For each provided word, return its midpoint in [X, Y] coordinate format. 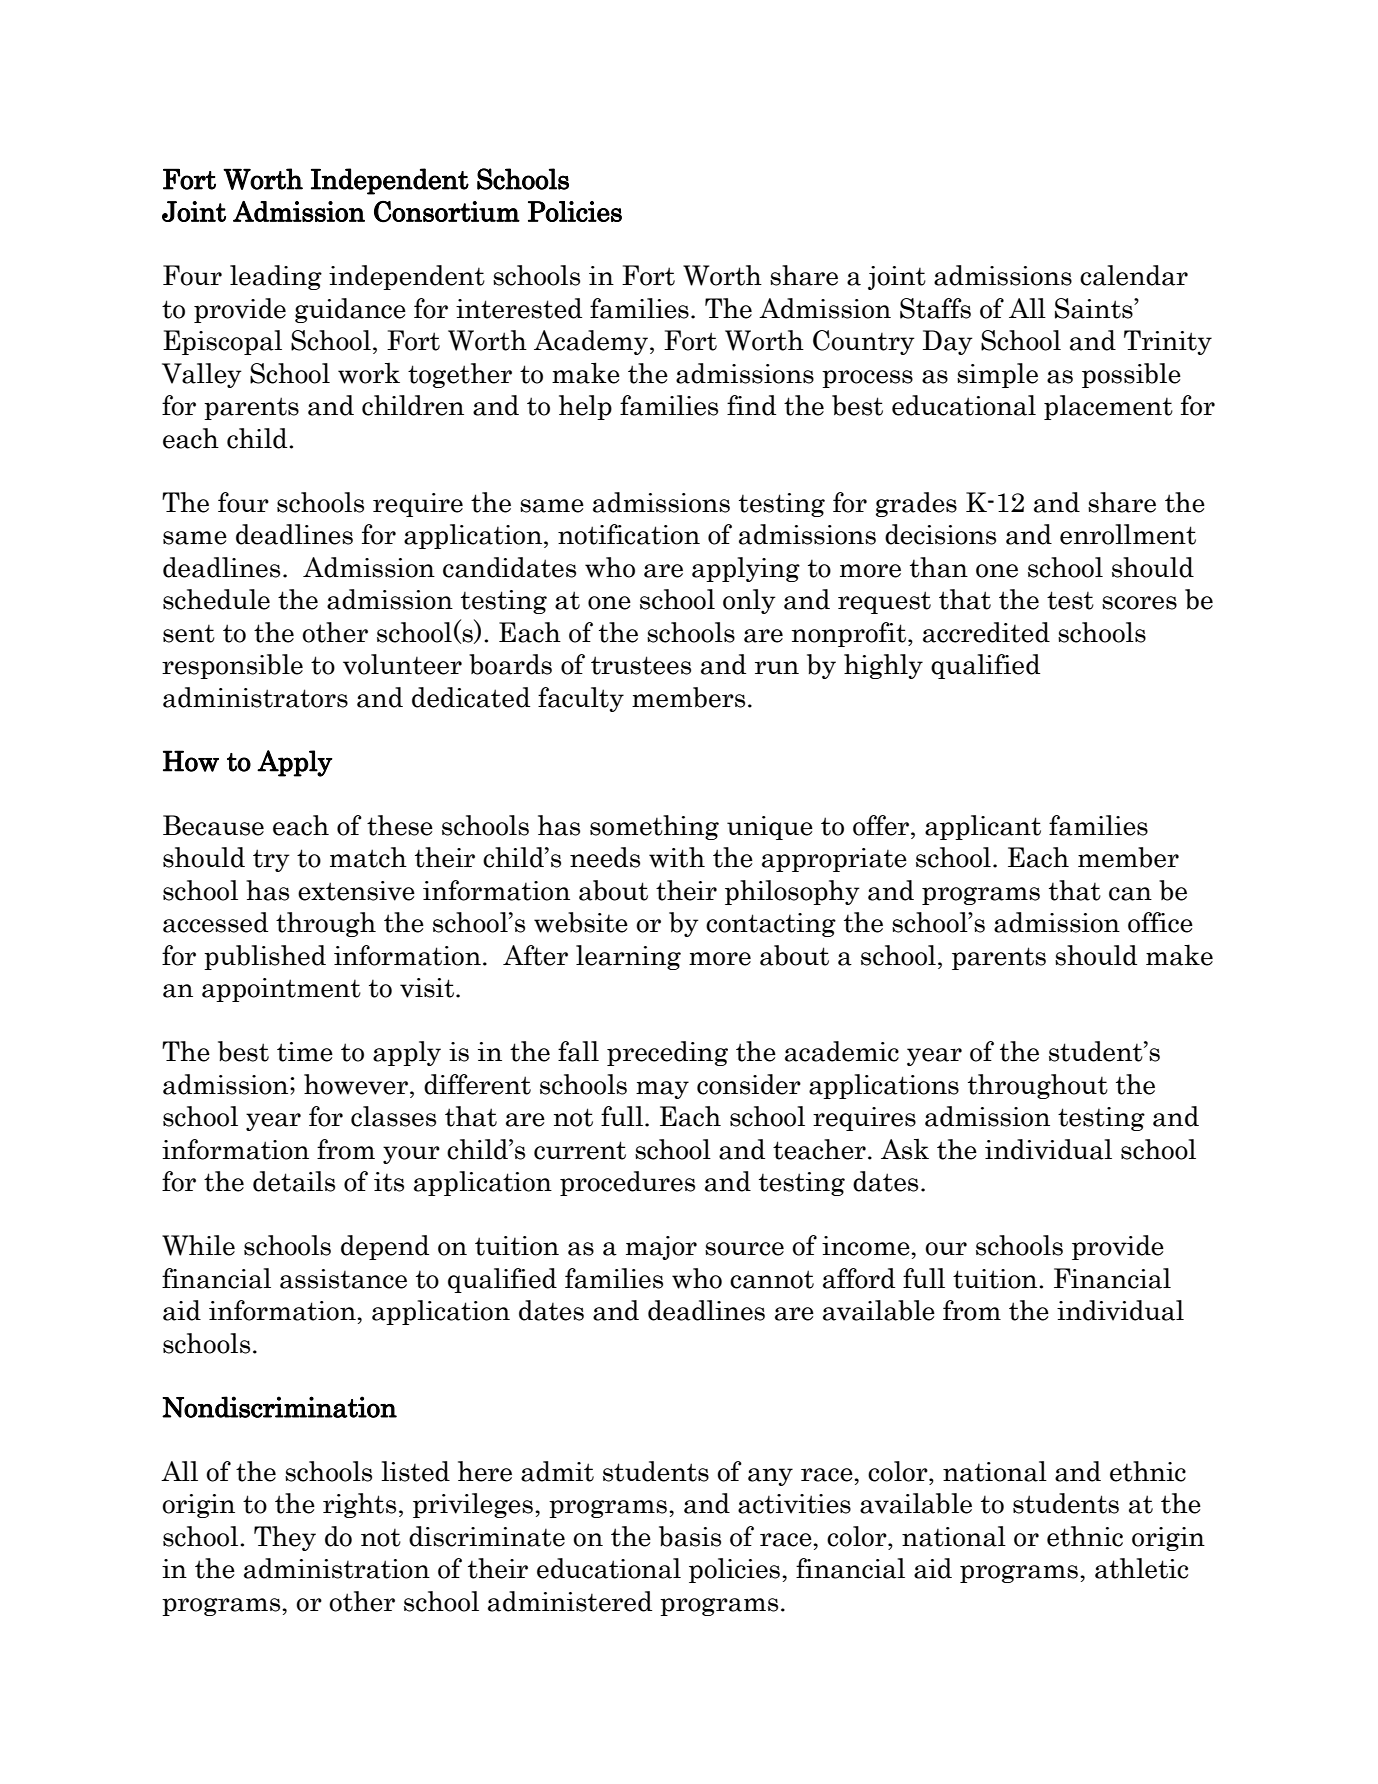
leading [276, 277]
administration [337, 1568]
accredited [986, 632]
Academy [592, 342]
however [356, 1084]
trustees [641, 665]
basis [690, 1536]
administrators [255, 697]
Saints [1095, 308]
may [662, 1090]
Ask [905, 1149]
